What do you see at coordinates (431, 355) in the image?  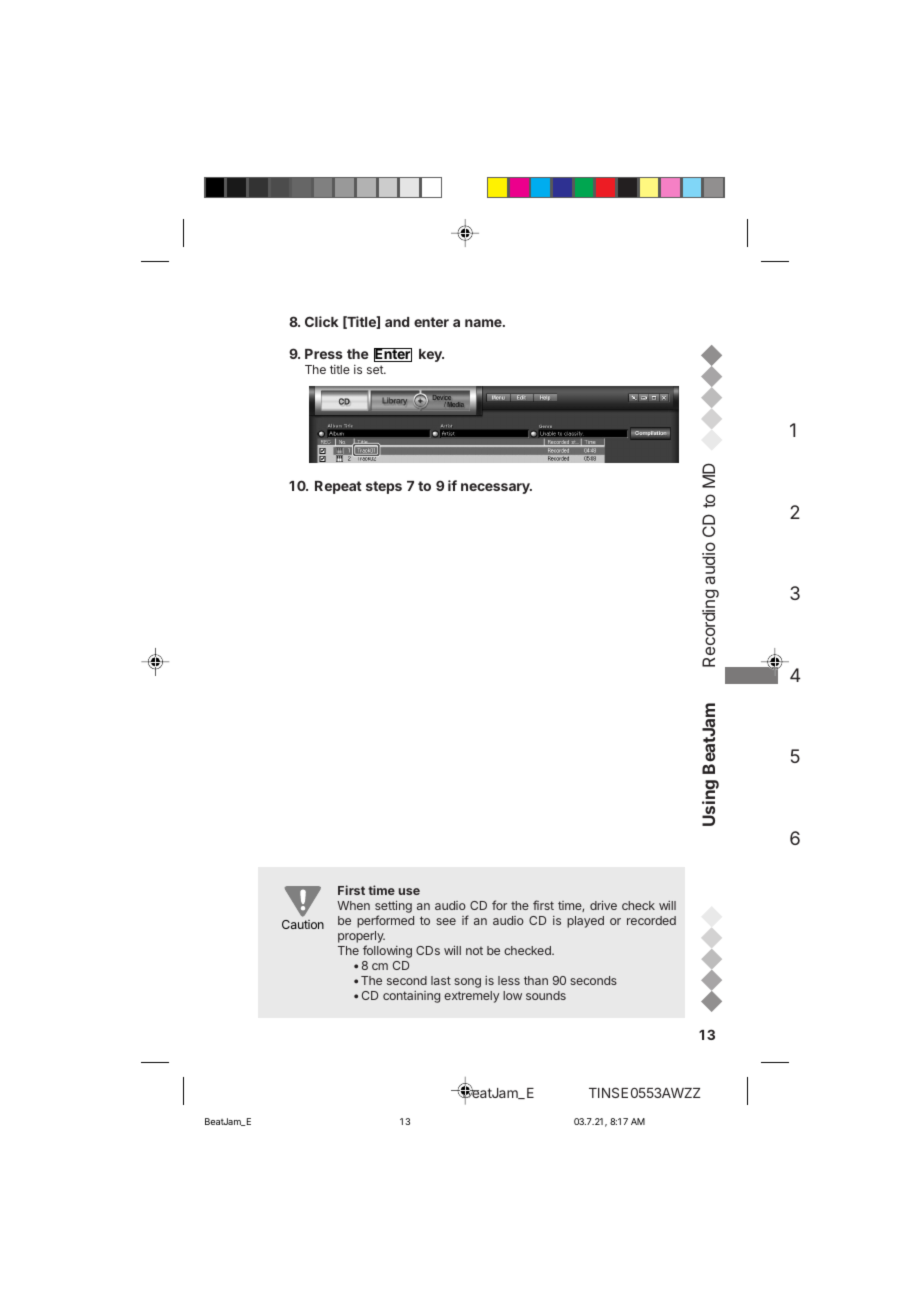 I see `key` at bounding box center [431, 355].
